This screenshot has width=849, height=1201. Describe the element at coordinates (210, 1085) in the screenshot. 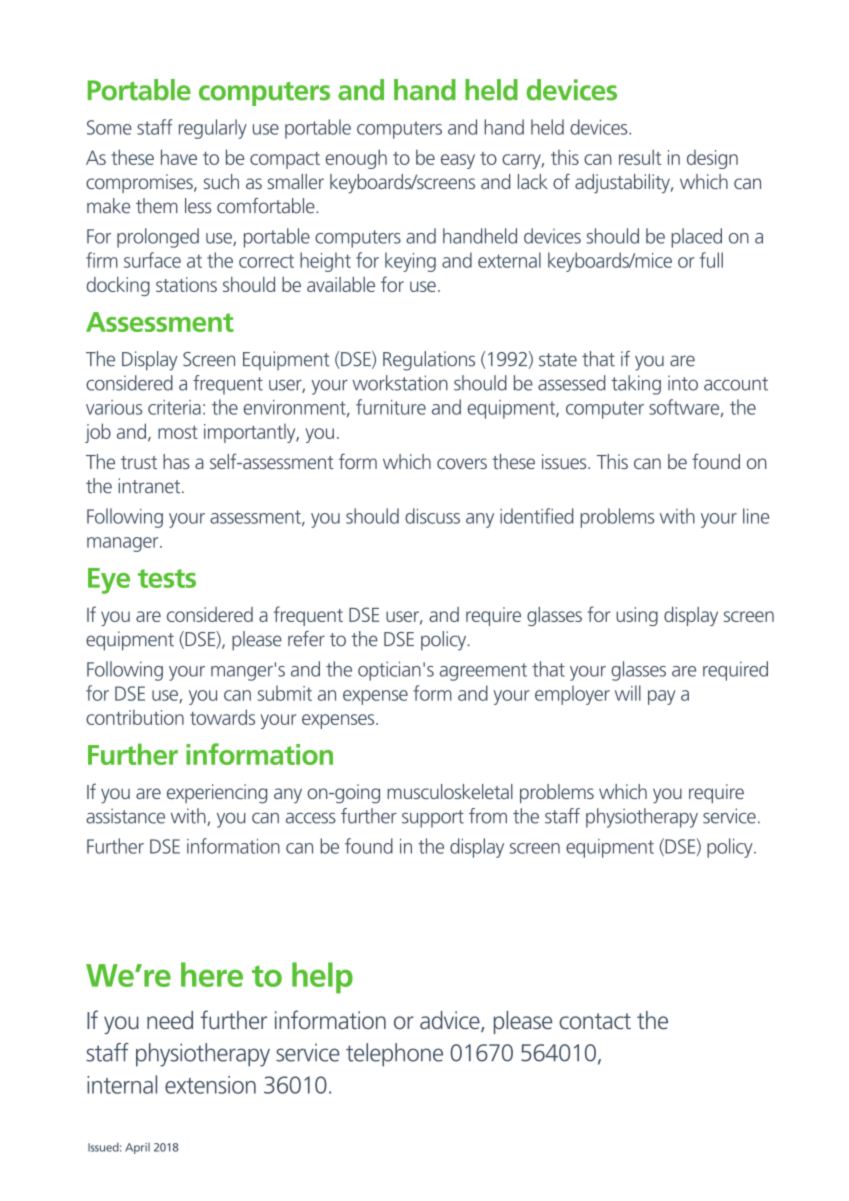

I see `extension` at that location.
